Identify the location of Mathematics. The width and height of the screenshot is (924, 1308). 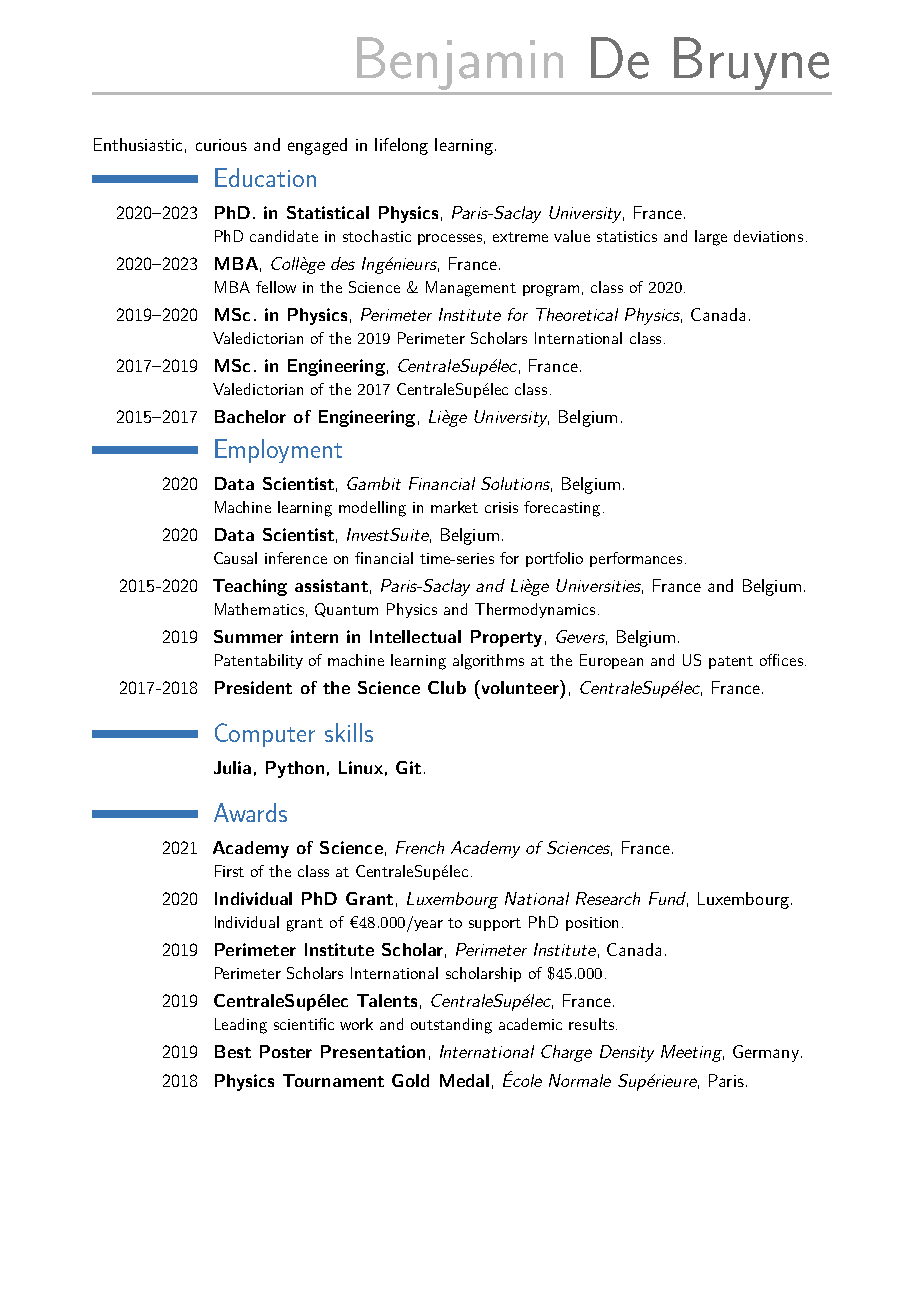
(259, 609).
